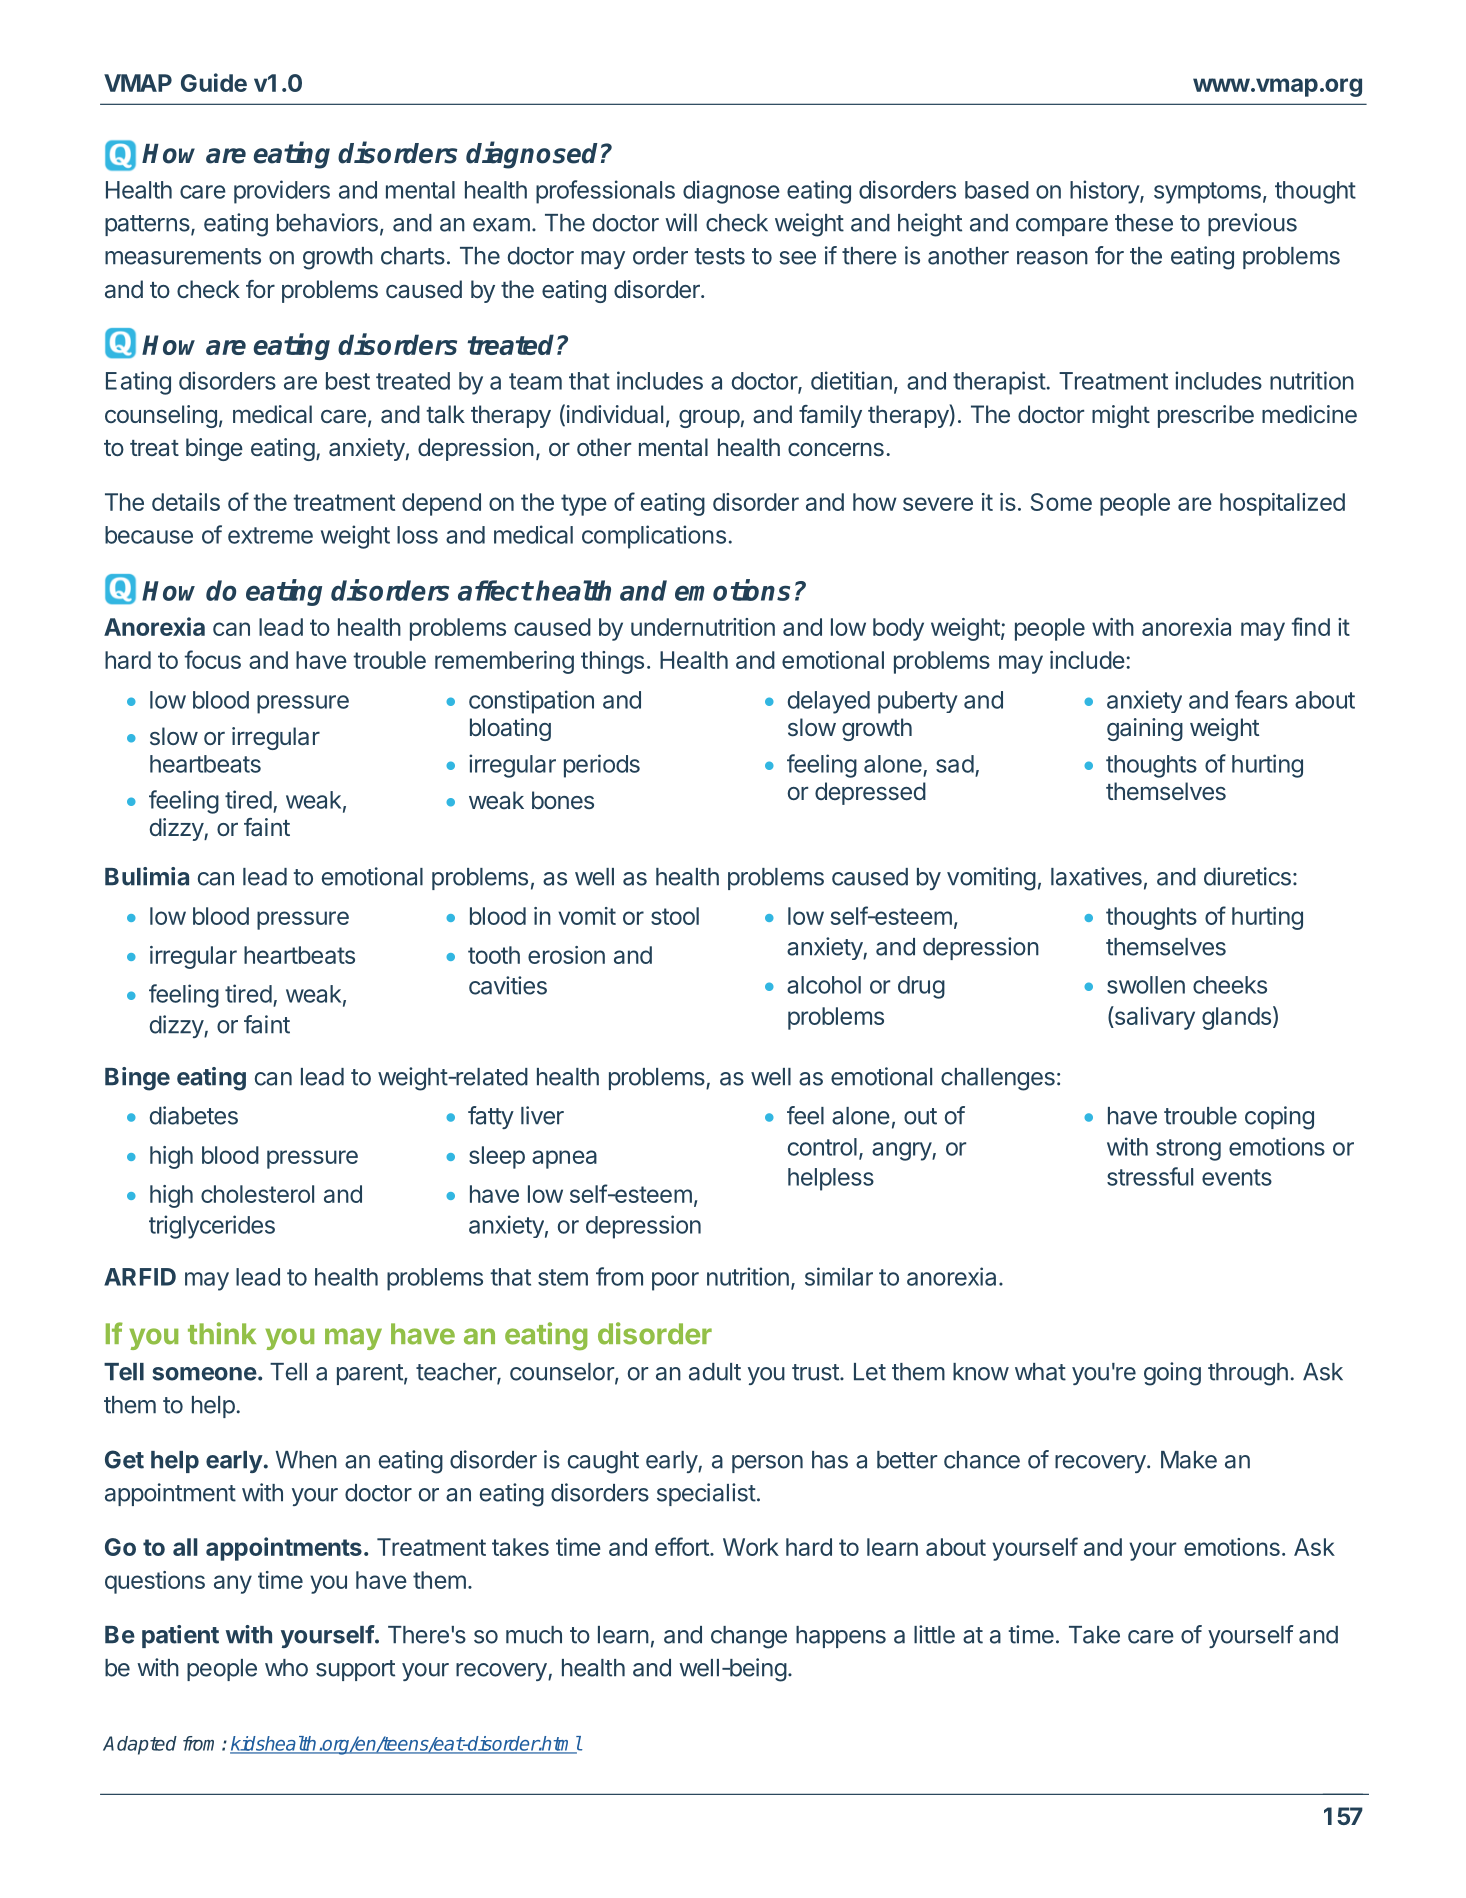  What do you see at coordinates (1150, 1176) in the screenshot?
I see `stressful` at bounding box center [1150, 1176].
